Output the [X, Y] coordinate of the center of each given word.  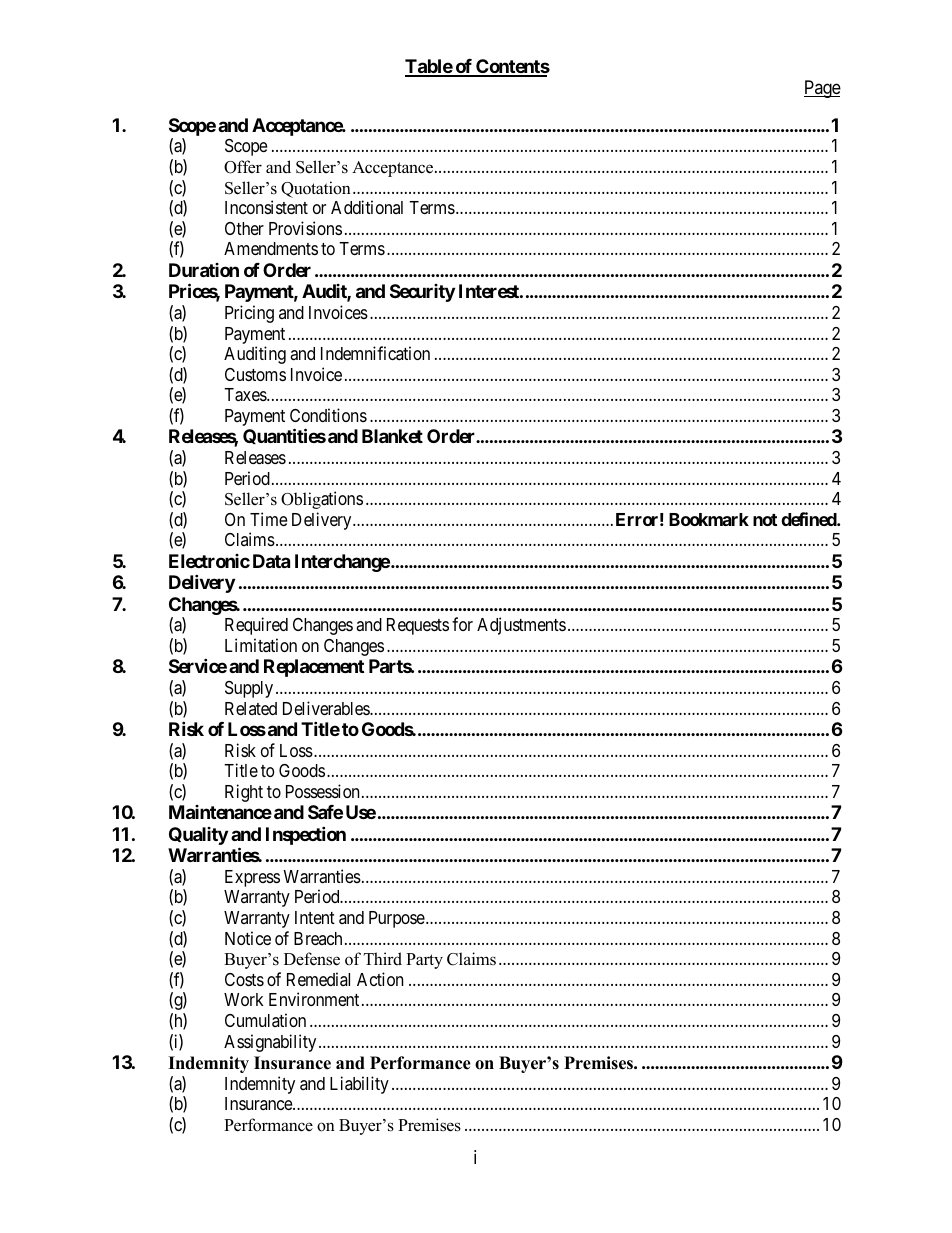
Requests [418, 626]
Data [271, 561]
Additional [367, 207]
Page [822, 89]
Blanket [392, 436]
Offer [243, 167]
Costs [244, 979]
